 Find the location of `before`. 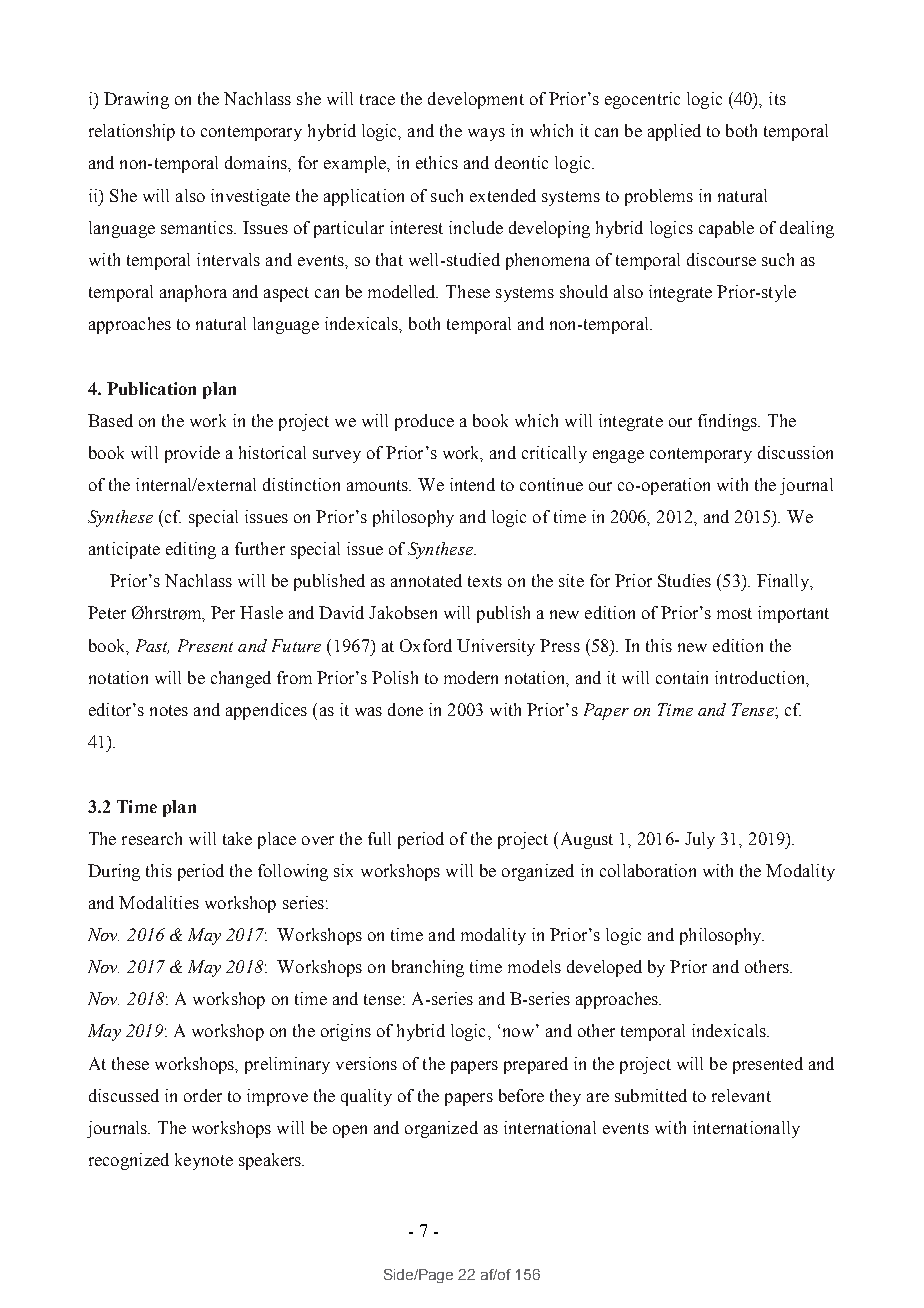

before is located at coordinates (521, 1095).
